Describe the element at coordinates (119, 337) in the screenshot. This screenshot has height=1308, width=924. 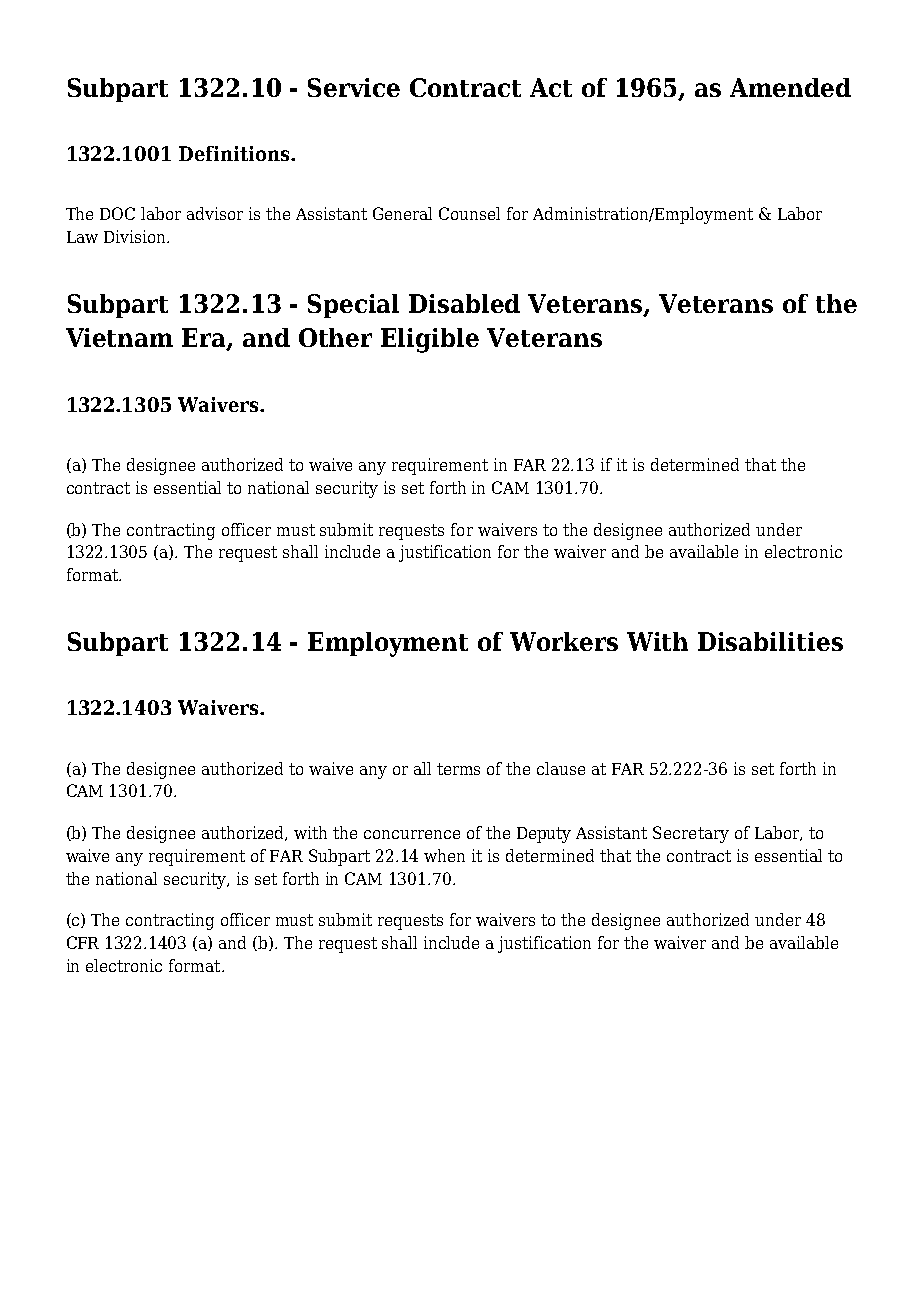
I see `Vietnam` at that location.
